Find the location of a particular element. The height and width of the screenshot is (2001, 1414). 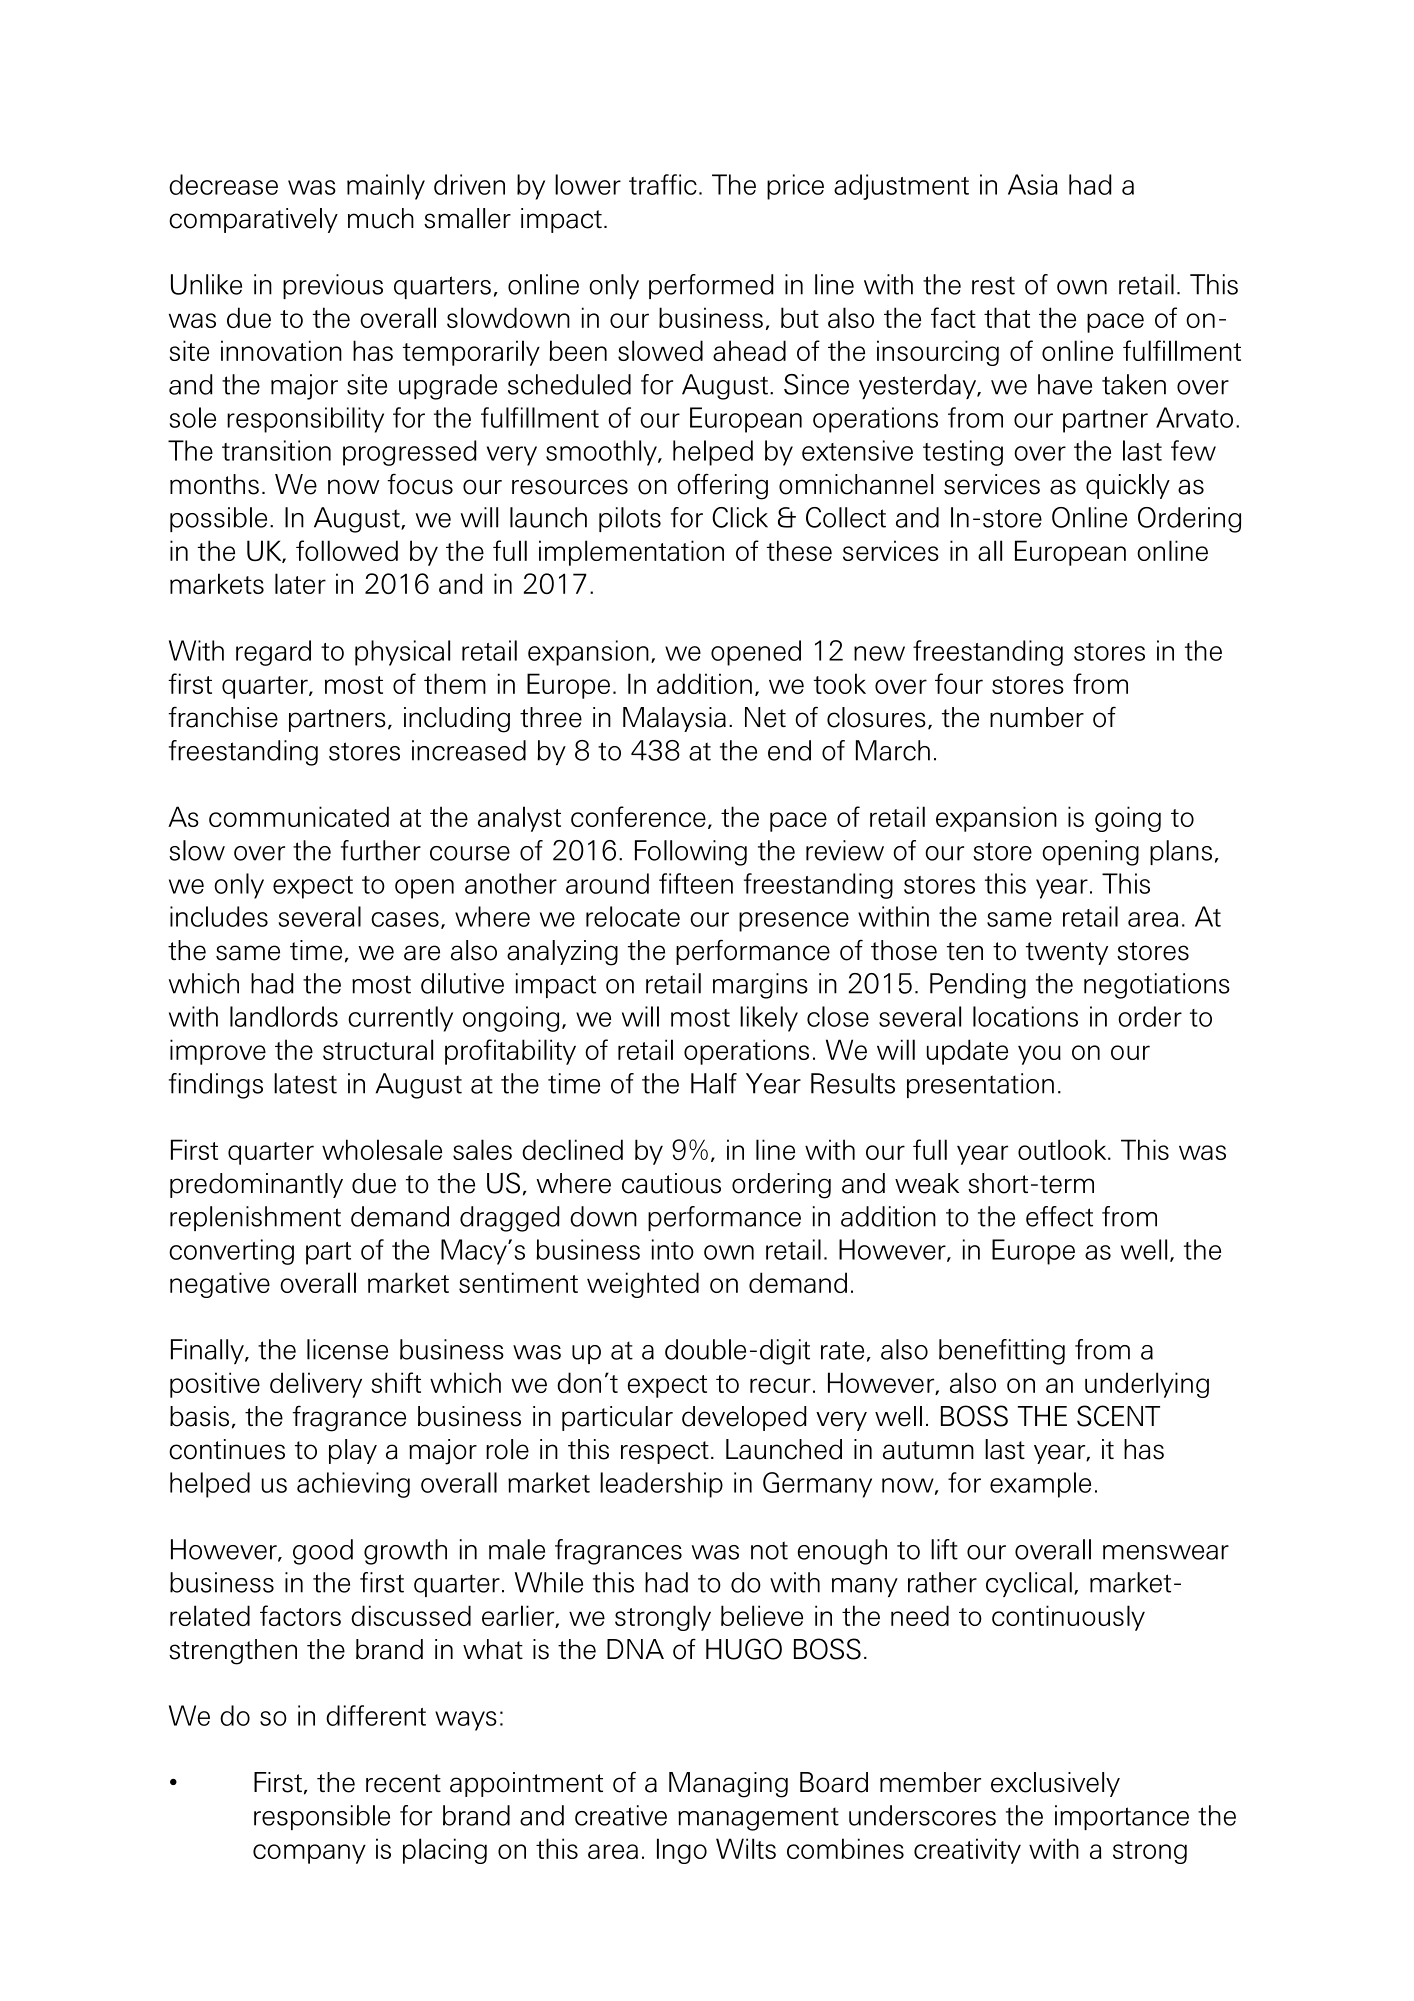

Malaysia is located at coordinates (674, 719).
